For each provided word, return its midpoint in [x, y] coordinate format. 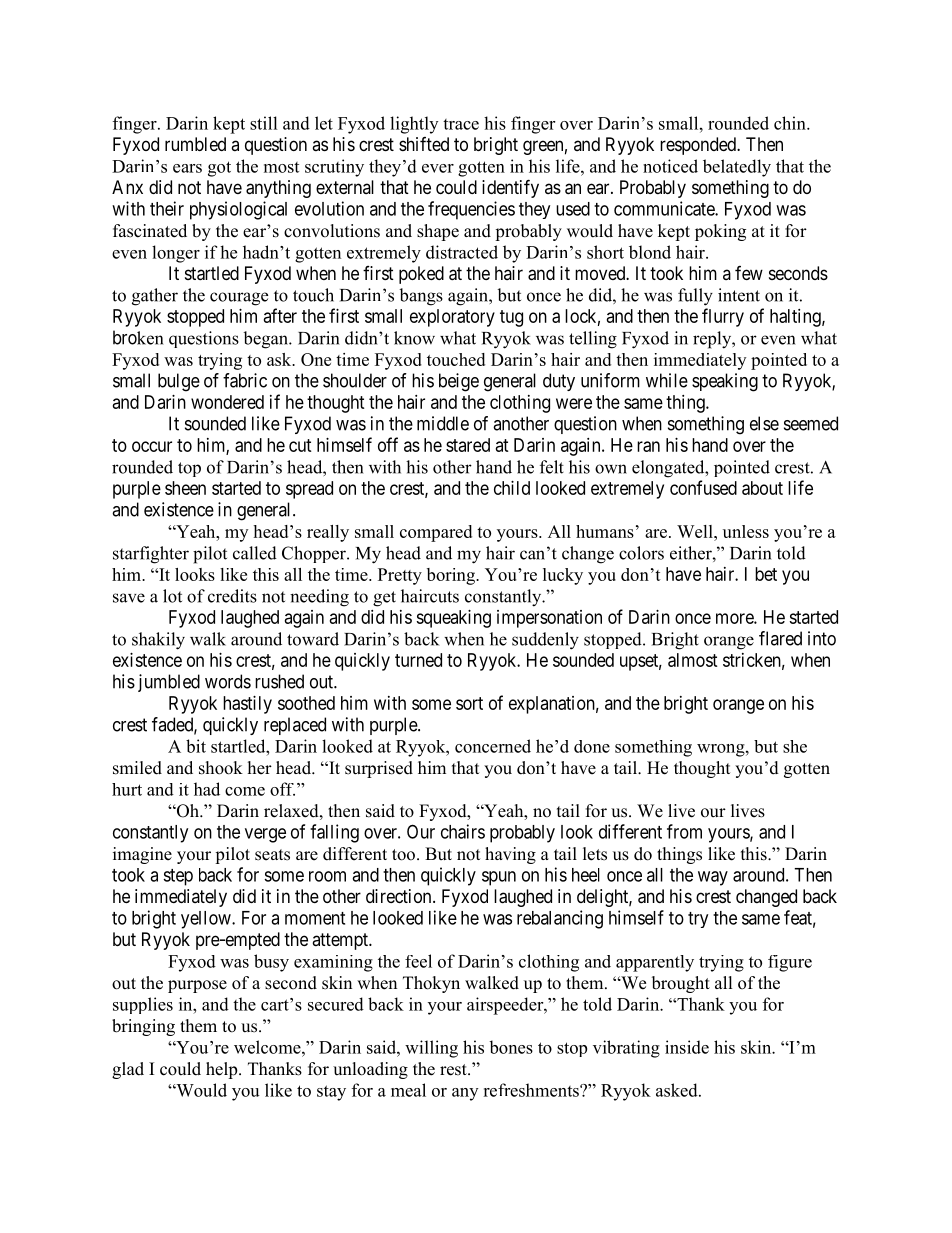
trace [461, 124]
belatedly [737, 168]
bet [766, 574]
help [223, 1070]
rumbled [195, 144]
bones [511, 1047]
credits [232, 596]
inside [687, 1047]
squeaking [453, 619]
